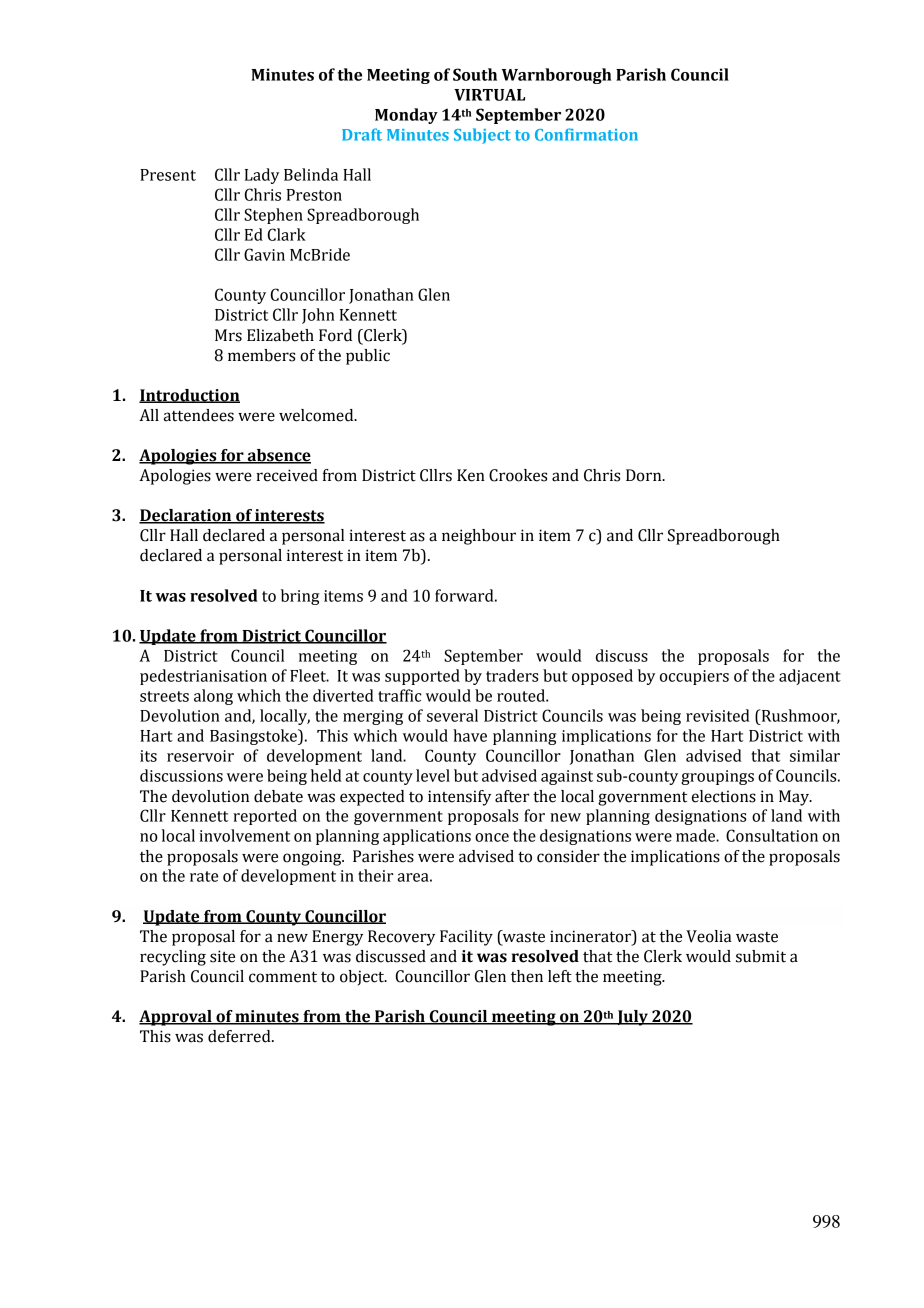 The width and height of the screenshot is (924, 1308). What do you see at coordinates (586, 134) in the screenshot?
I see `Confirmation` at bounding box center [586, 134].
